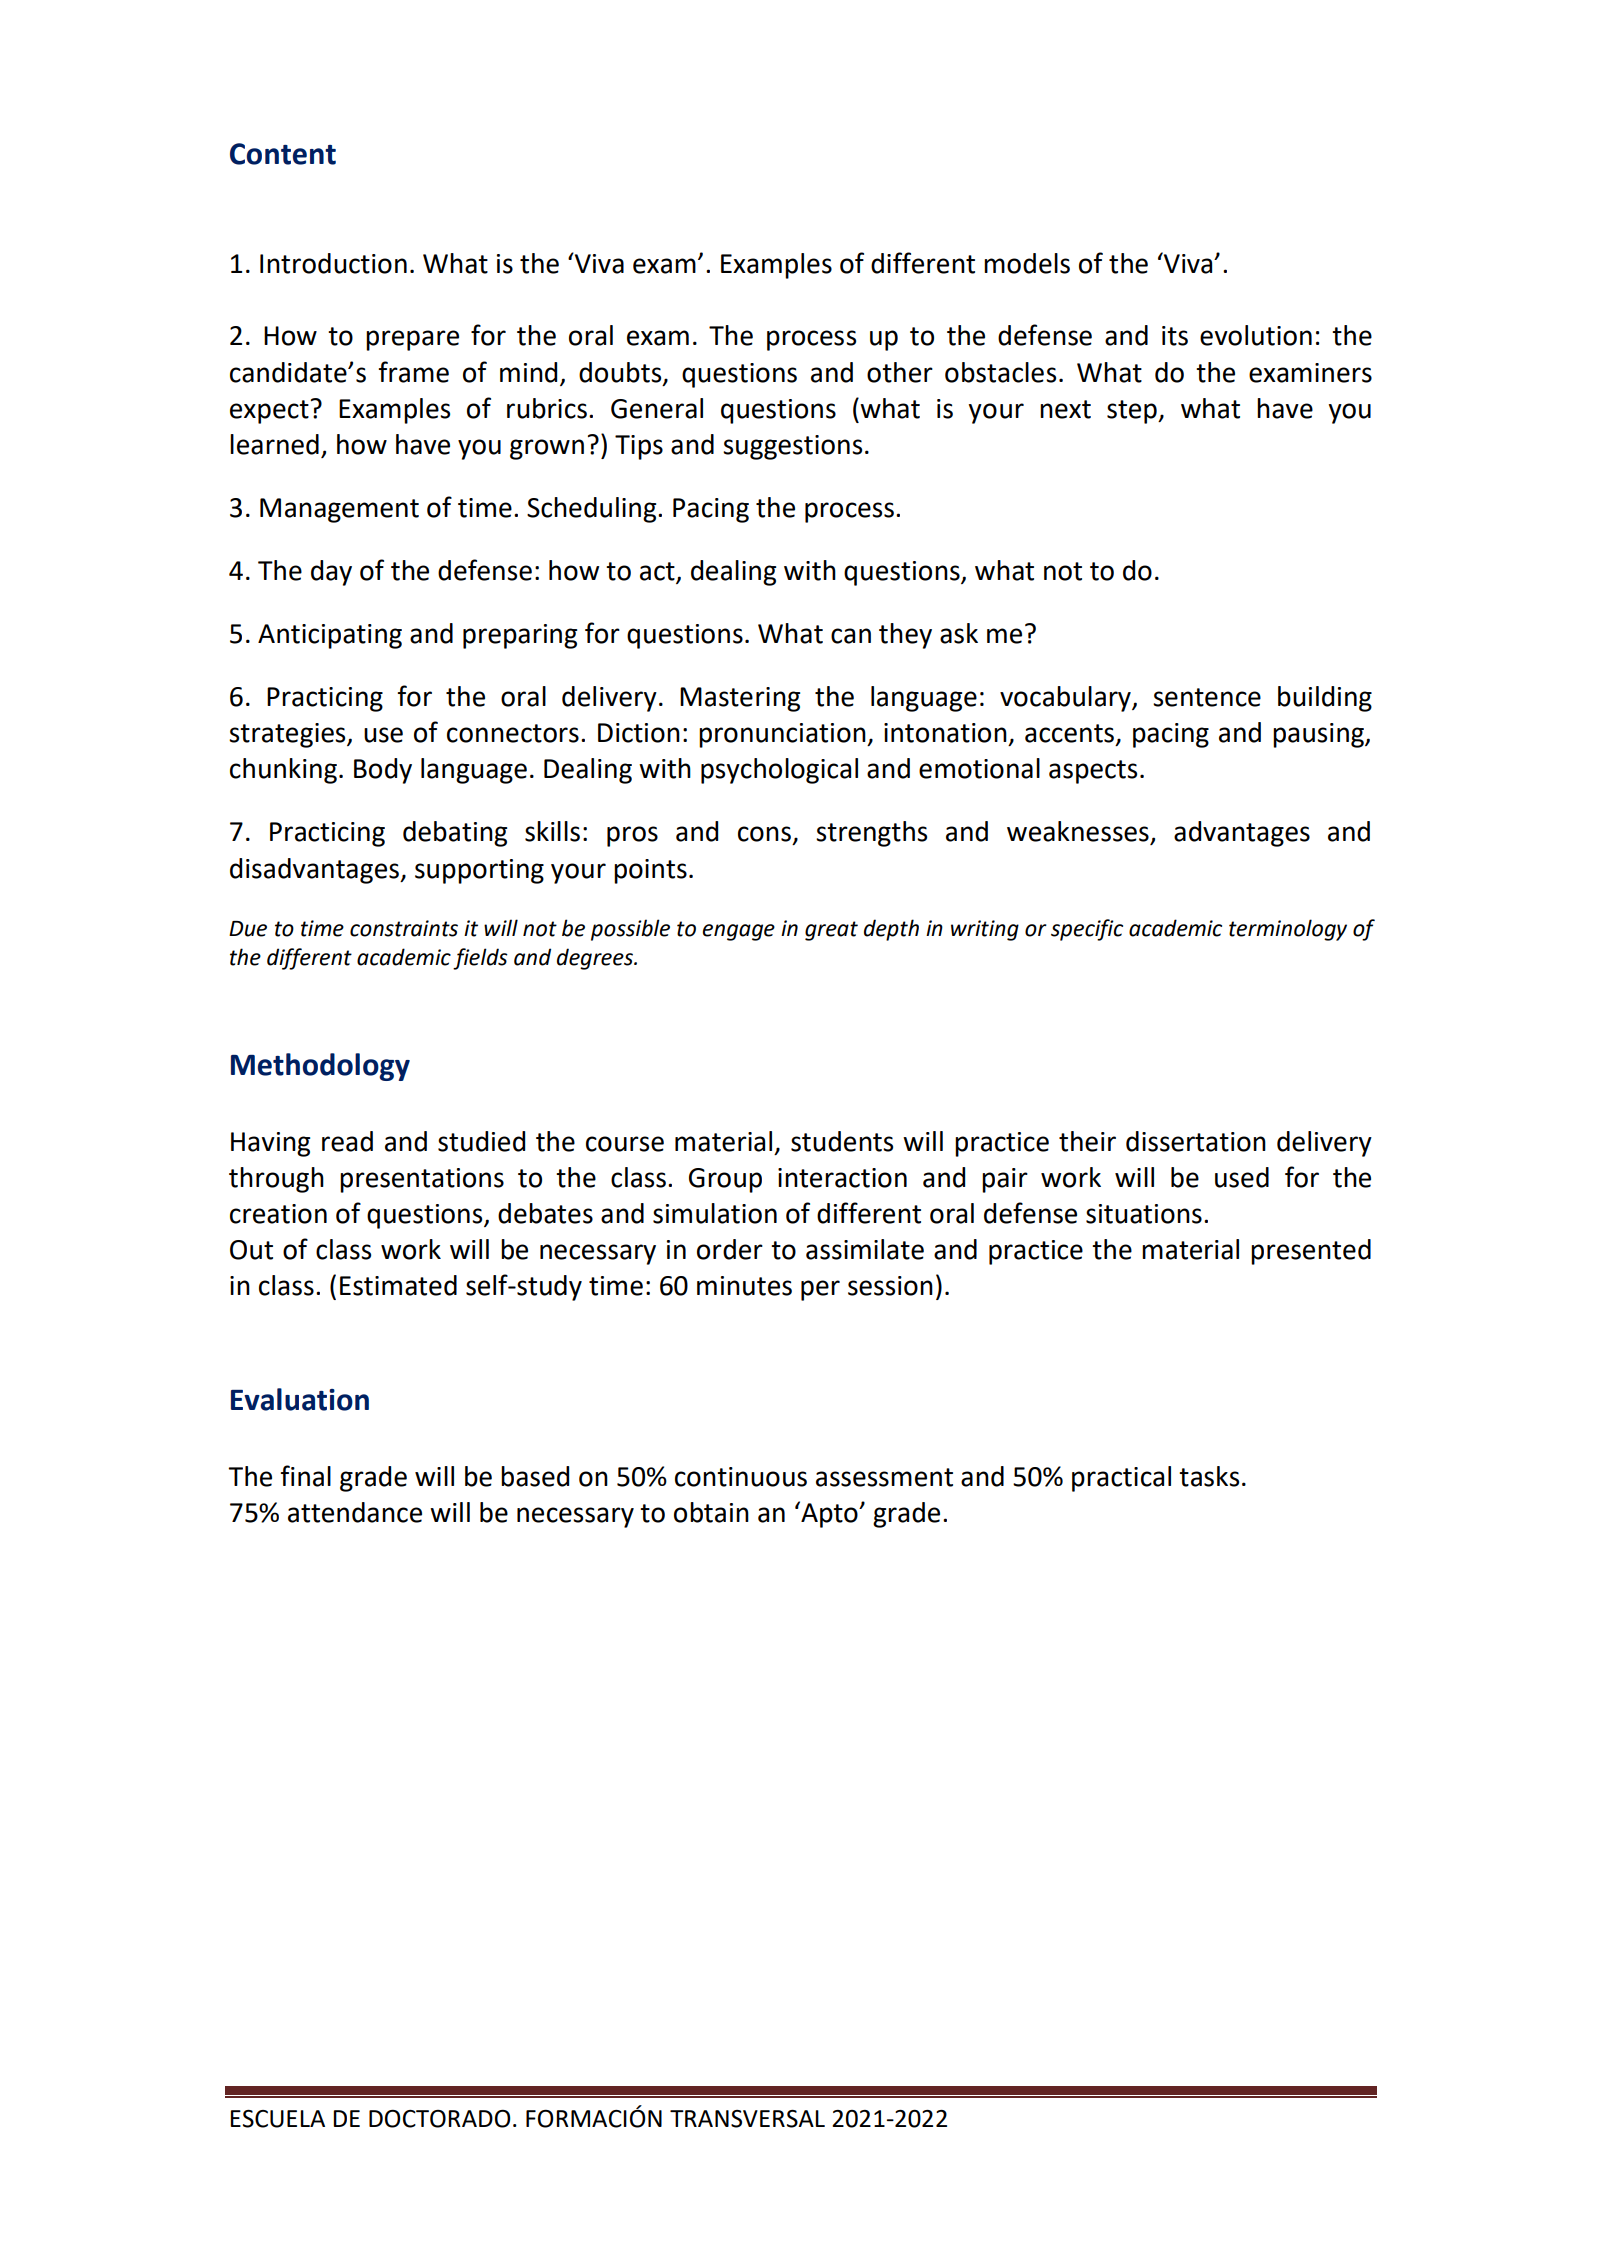 This document has width=1601, height=2265. What do you see at coordinates (900, 372) in the document?
I see `other` at bounding box center [900, 372].
